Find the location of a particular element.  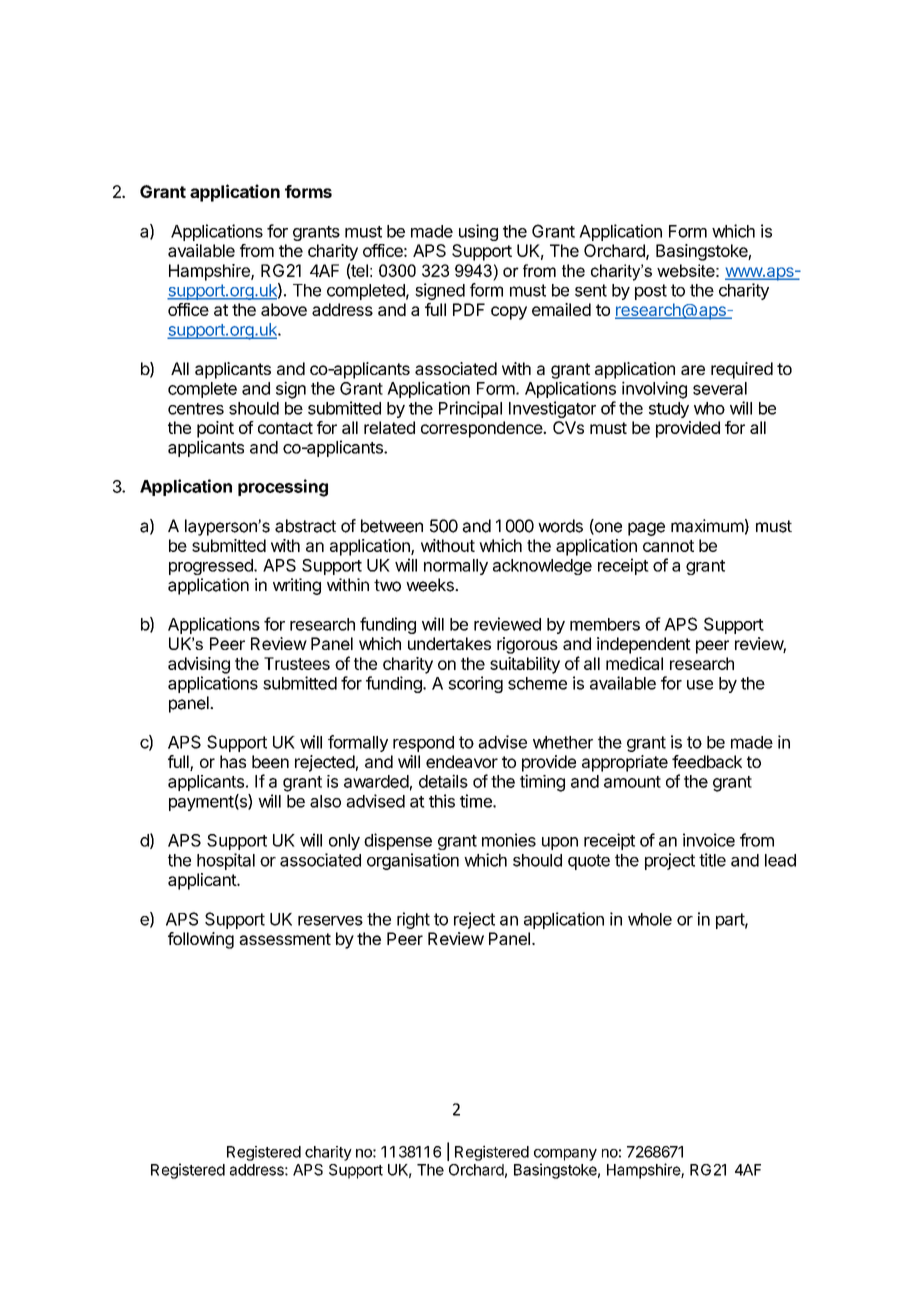

scoring is located at coordinates (475, 684).
